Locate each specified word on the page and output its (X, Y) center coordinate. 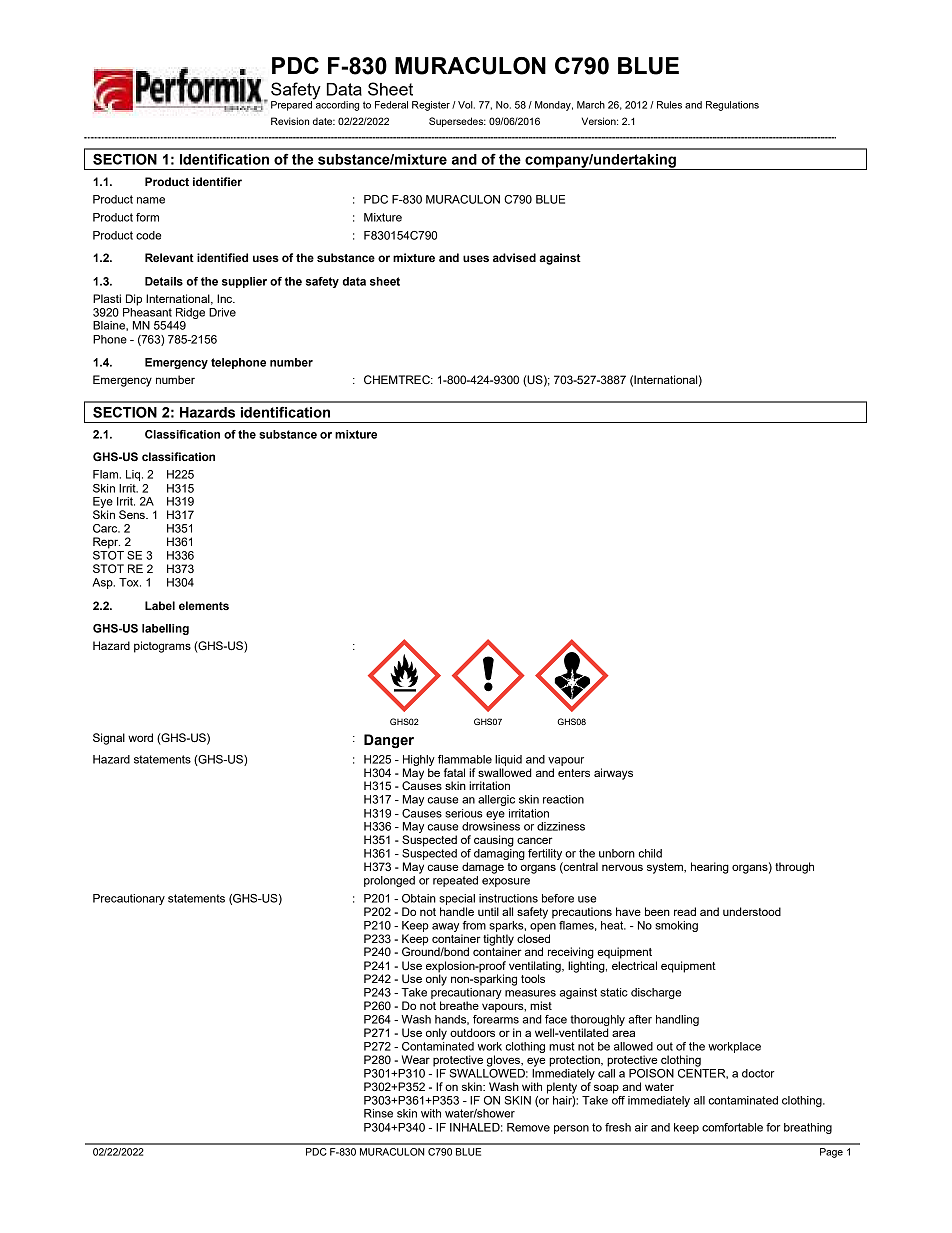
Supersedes (457, 122)
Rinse (378, 1113)
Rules (669, 105)
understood (752, 911)
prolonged (389, 881)
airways (613, 774)
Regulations (732, 106)
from (474, 925)
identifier (217, 181)
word (140, 737)
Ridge (190, 313)
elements (204, 605)
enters (574, 773)
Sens (133, 514)
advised (514, 257)
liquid (508, 760)
